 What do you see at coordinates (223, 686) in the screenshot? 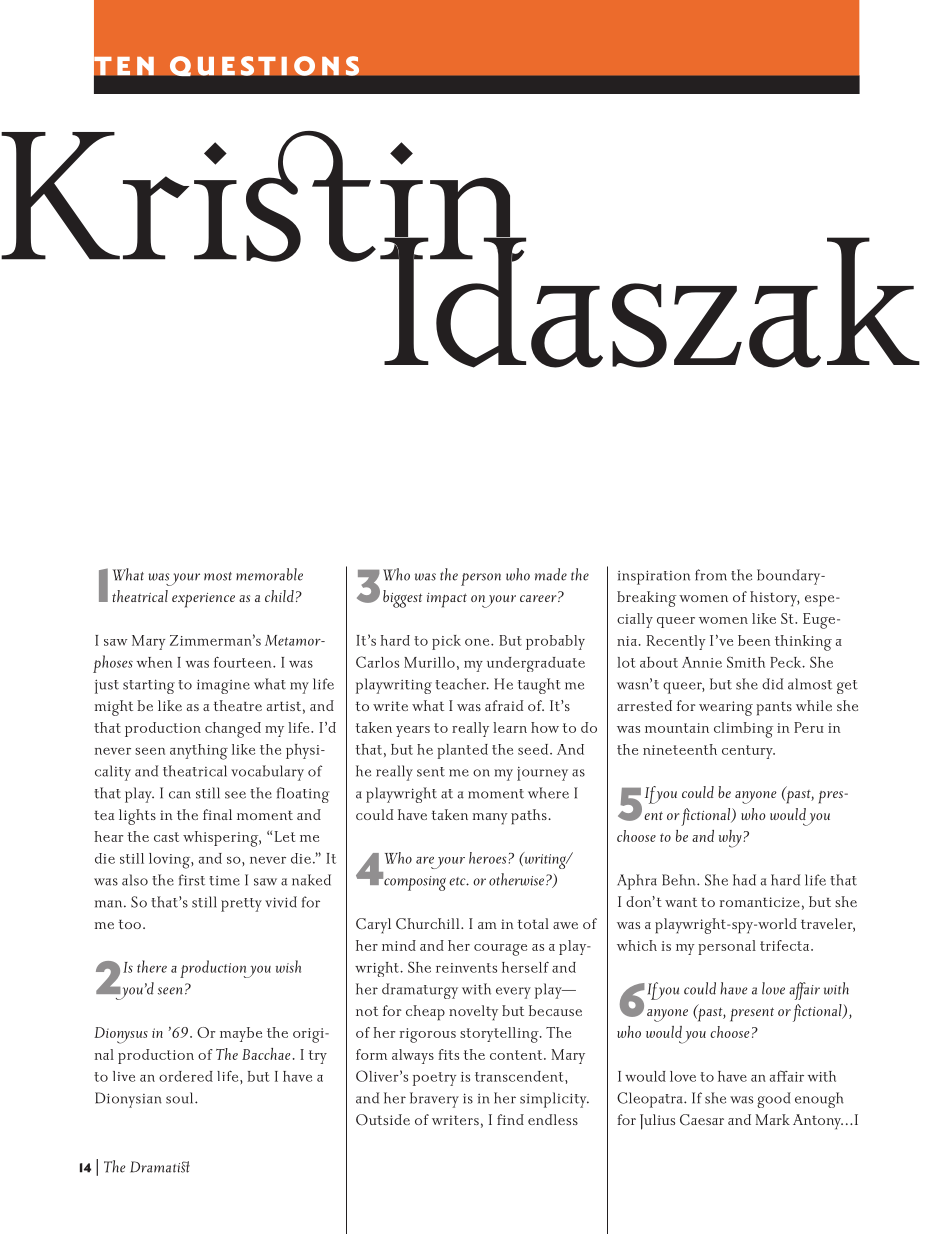
I see `imagine` at bounding box center [223, 686].
